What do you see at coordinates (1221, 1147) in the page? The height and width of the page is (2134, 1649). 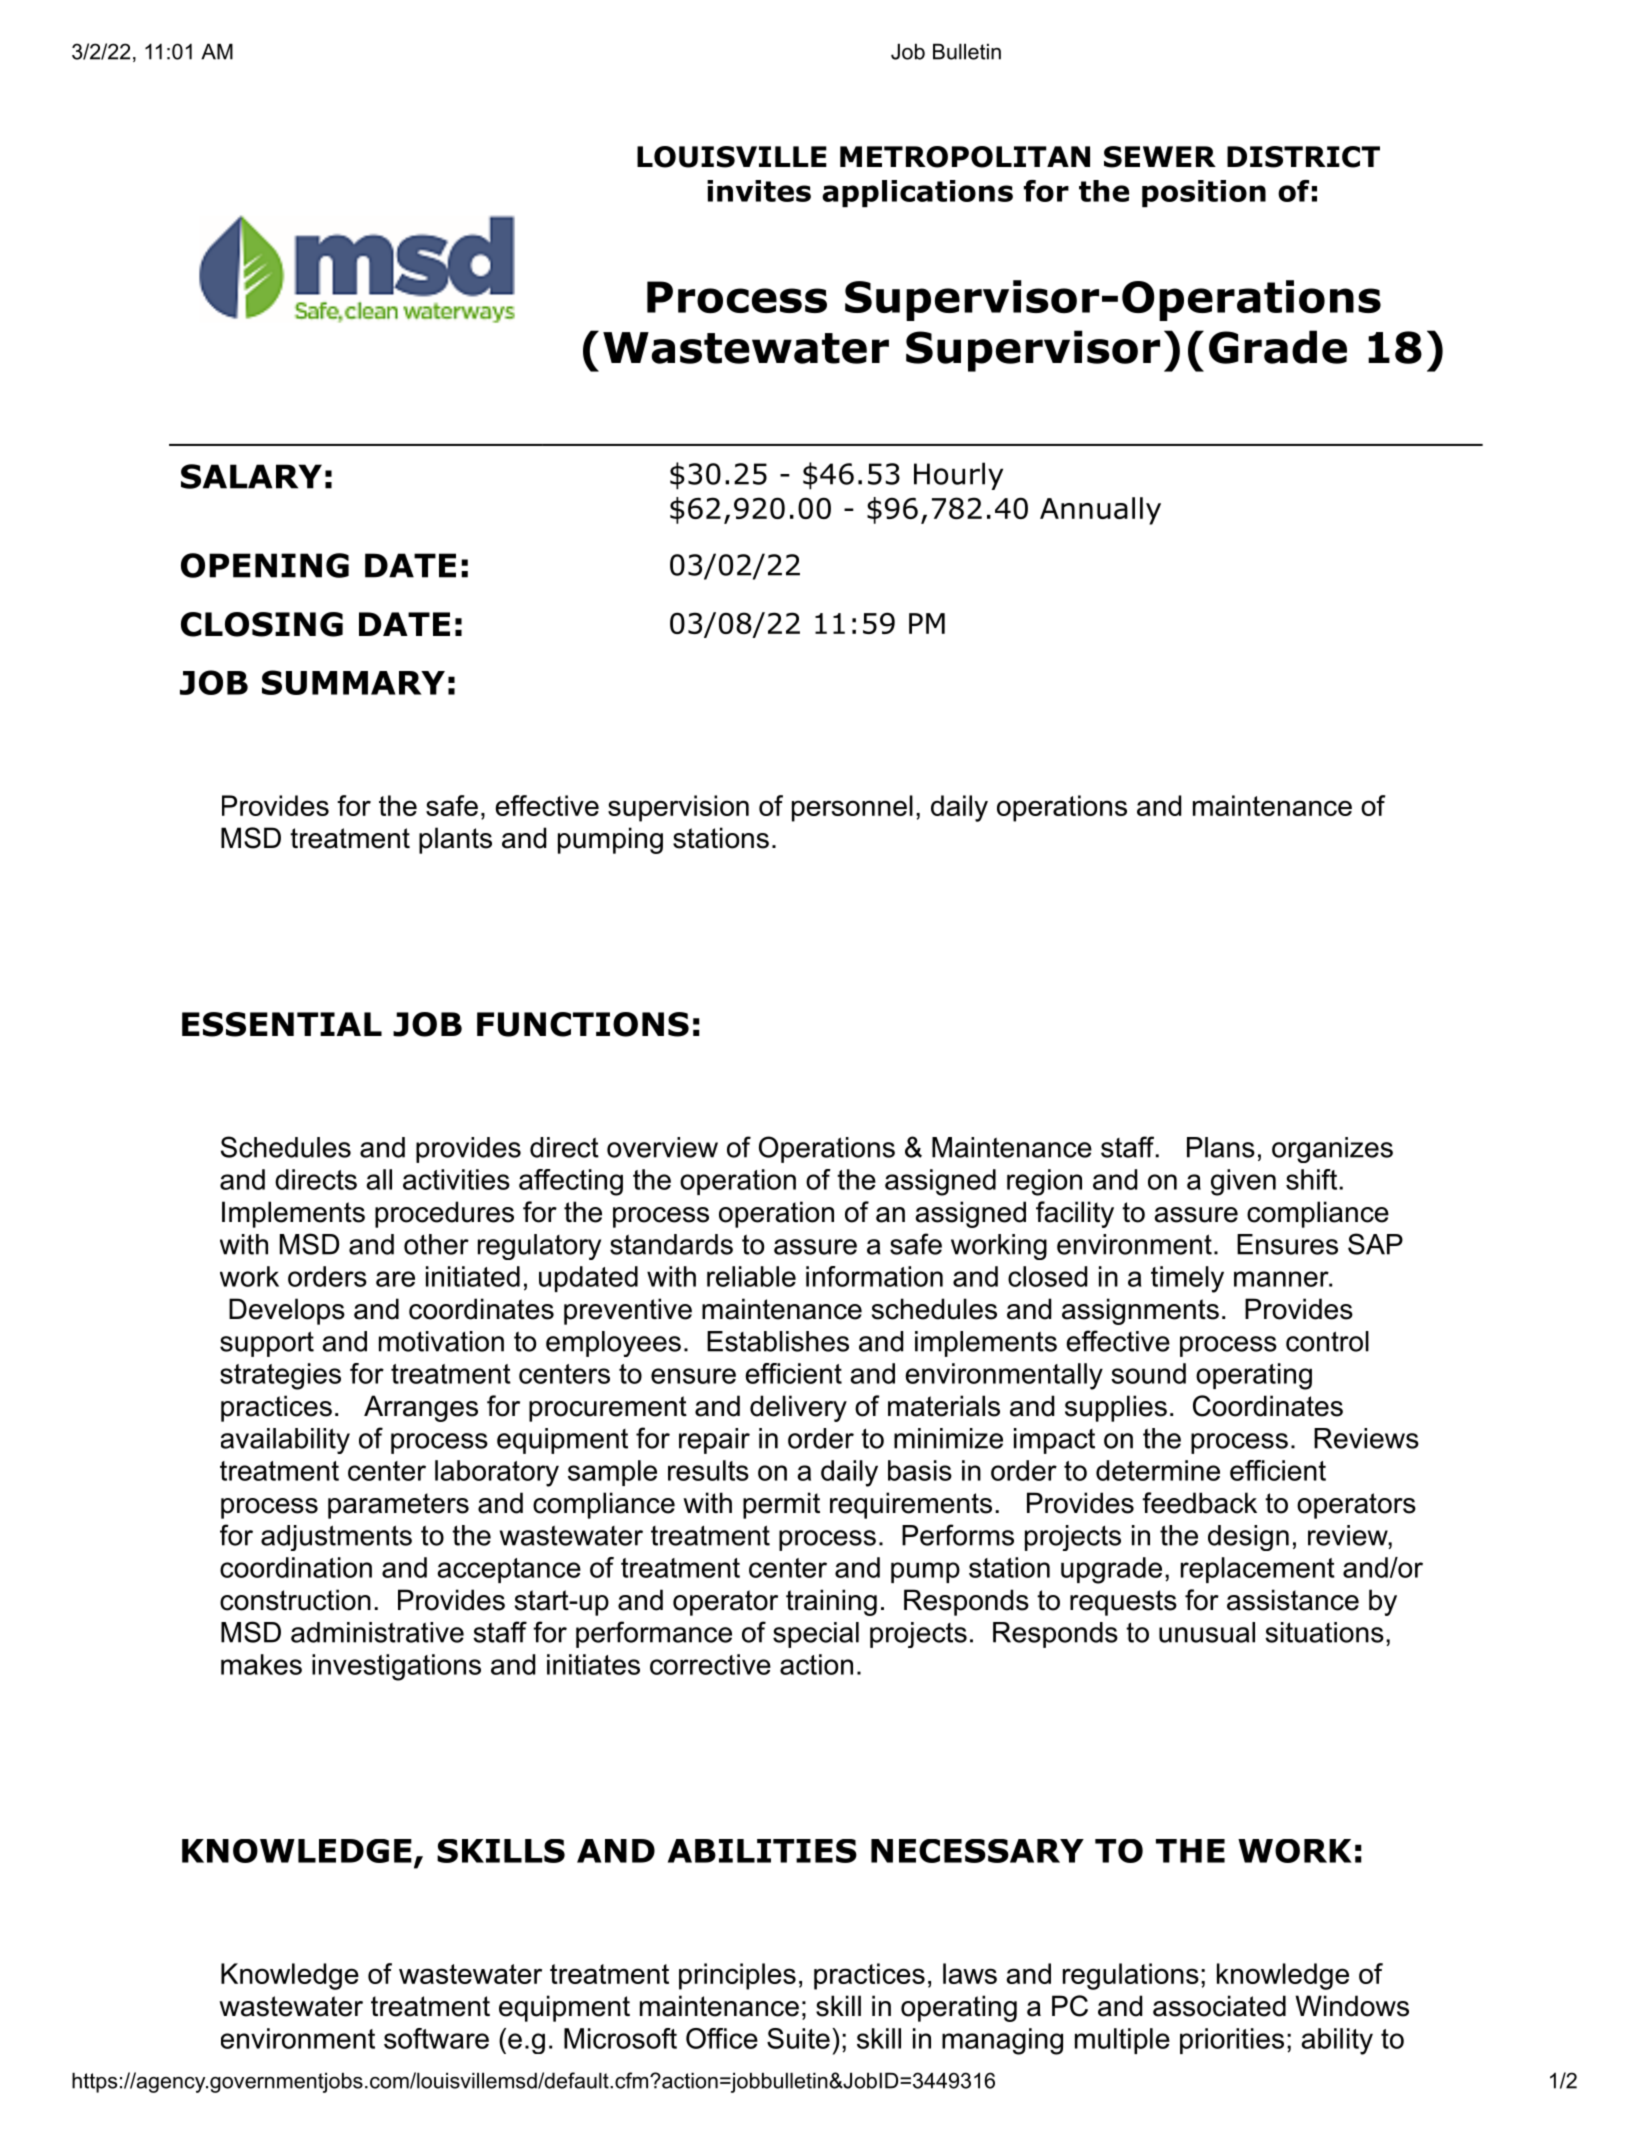 I see `Plans` at bounding box center [1221, 1147].
